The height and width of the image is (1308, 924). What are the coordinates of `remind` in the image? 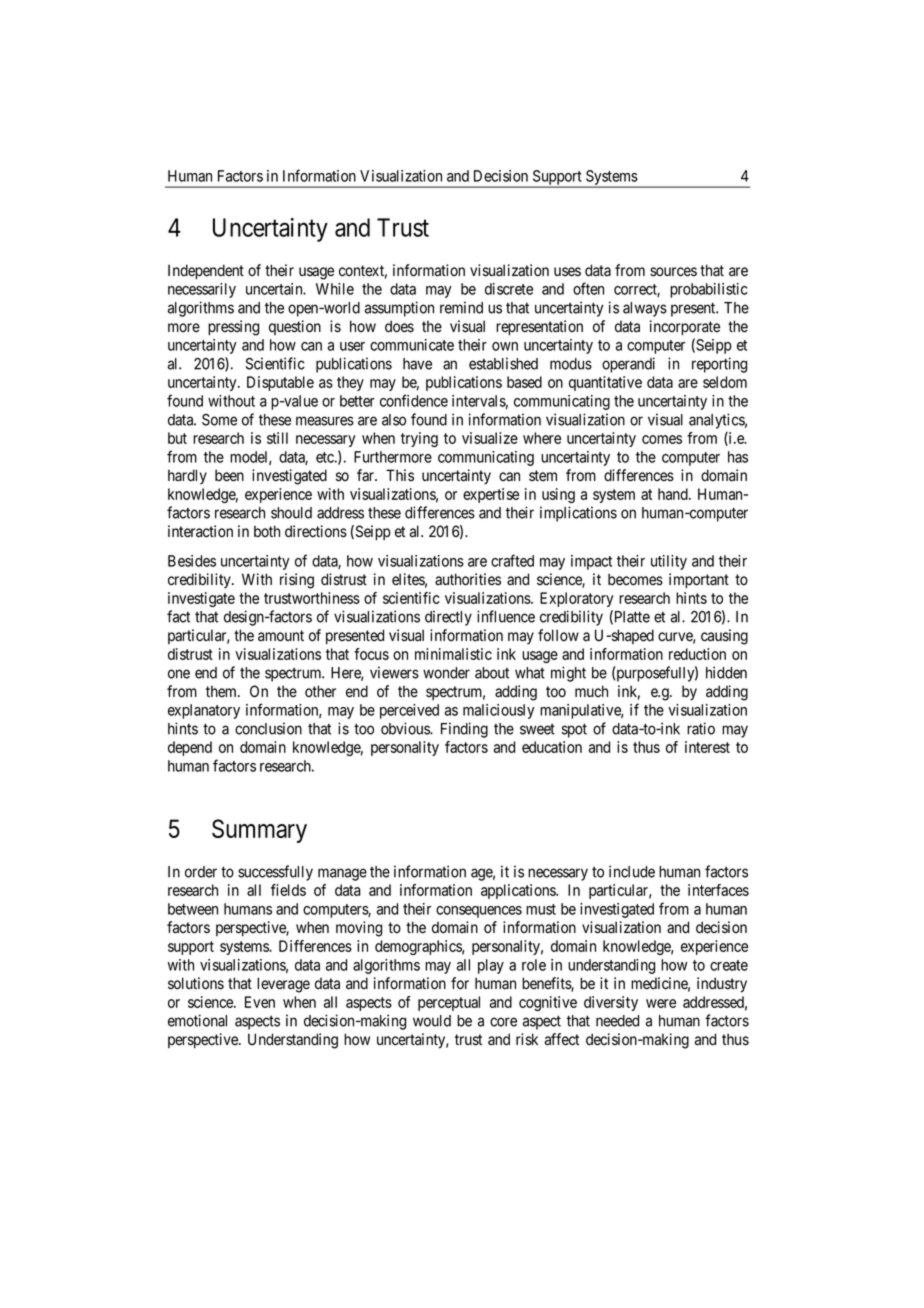 It's located at (461, 307).
